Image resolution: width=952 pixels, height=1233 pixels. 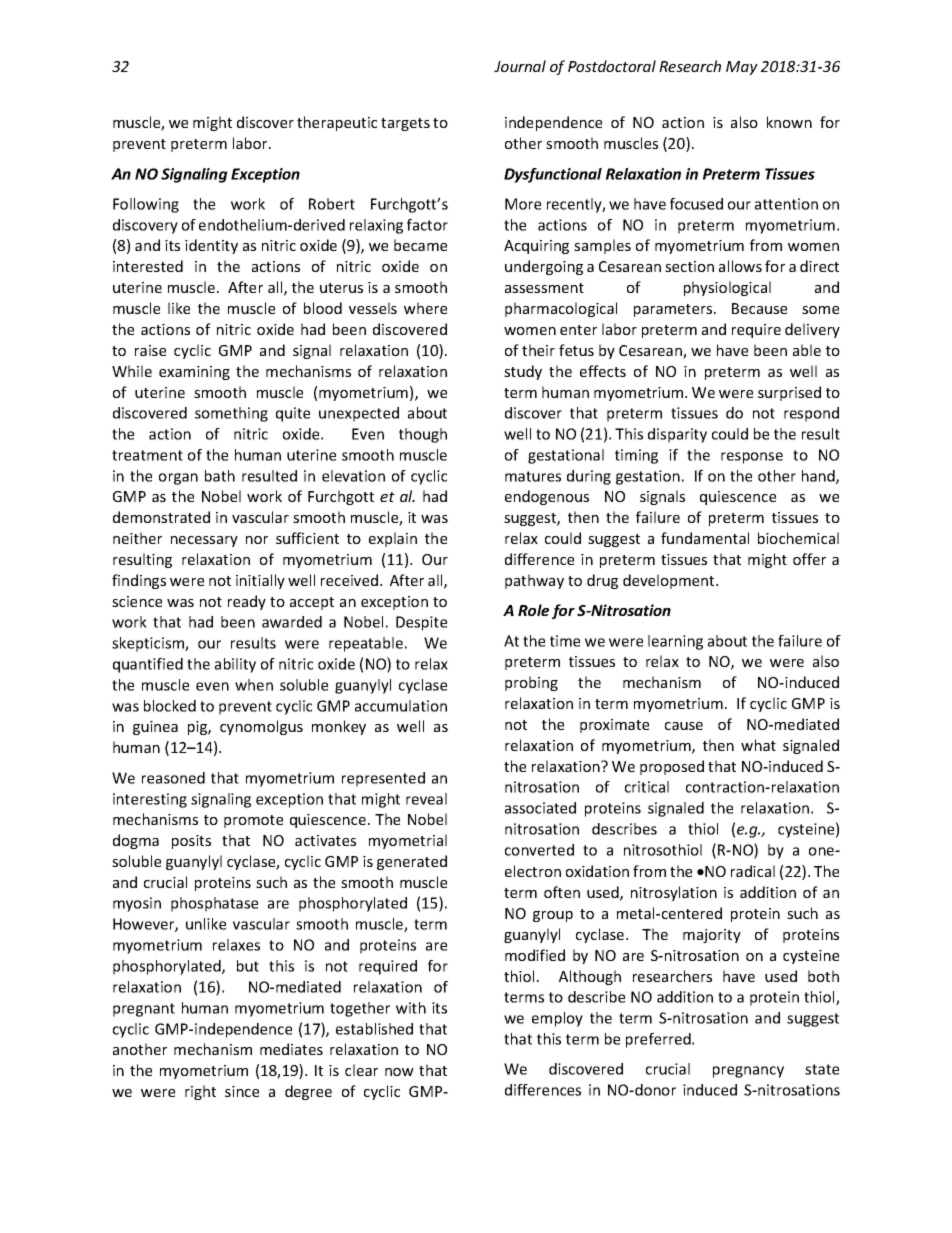 I want to click on posits, so click(x=191, y=842).
